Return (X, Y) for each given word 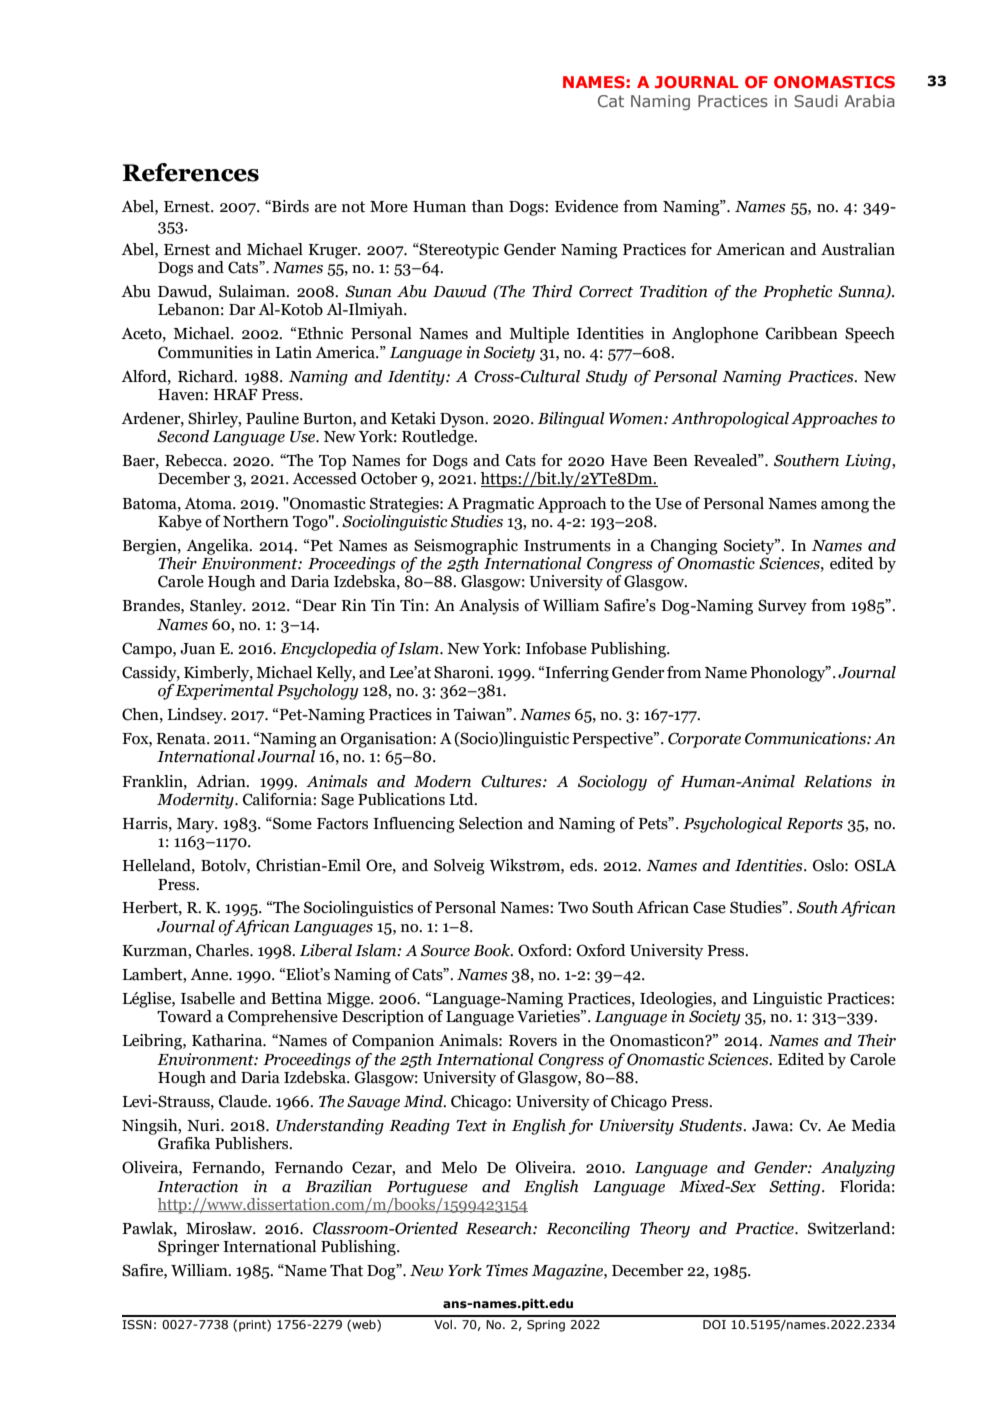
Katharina (228, 1040)
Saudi (816, 101)
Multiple (539, 335)
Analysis (489, 607)
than (487, 206)
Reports (814, 825)
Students (711, 1125)
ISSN (137, 1324)
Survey (782, 607)
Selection (491, 823)
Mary (197, 825)
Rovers (533, 1041)
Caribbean (802, 333)
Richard (207, 376)
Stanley (217, 607)
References (190, 172)
